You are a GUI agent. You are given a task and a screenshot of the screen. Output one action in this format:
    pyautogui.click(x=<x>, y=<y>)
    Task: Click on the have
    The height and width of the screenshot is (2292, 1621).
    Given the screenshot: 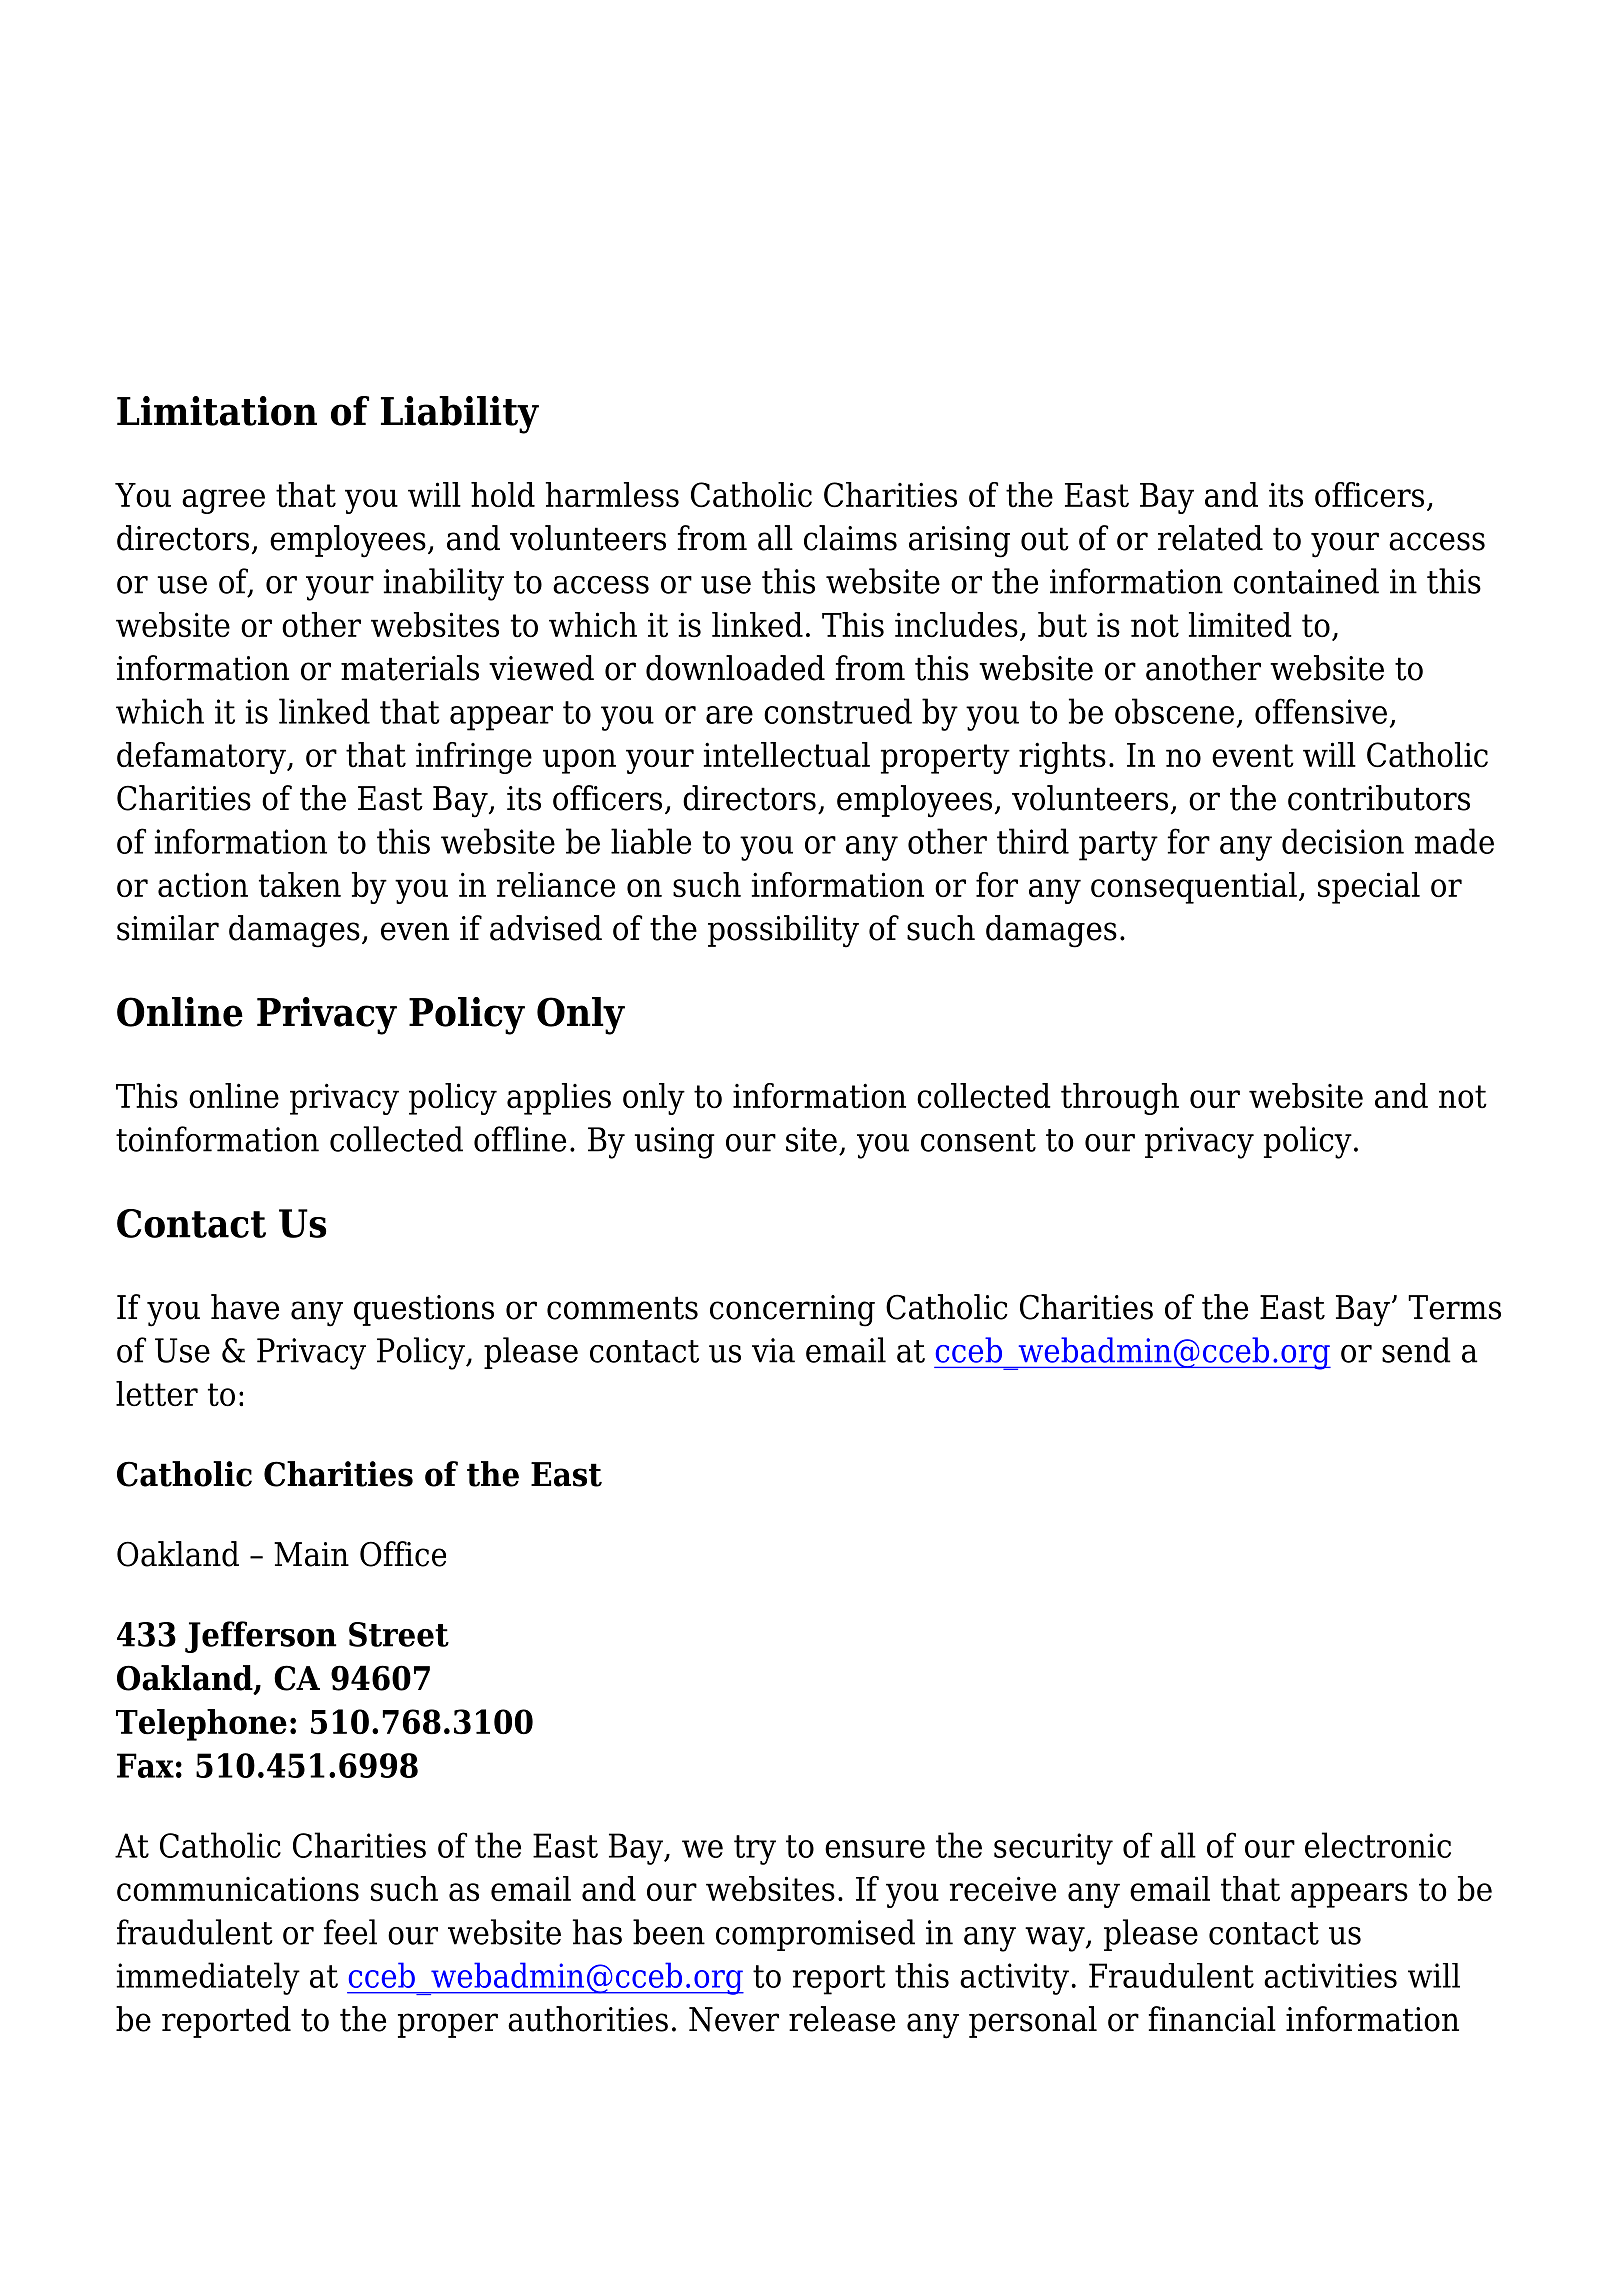 What is the action you would take?
    pyautogui.click(x=245, y=1307)
